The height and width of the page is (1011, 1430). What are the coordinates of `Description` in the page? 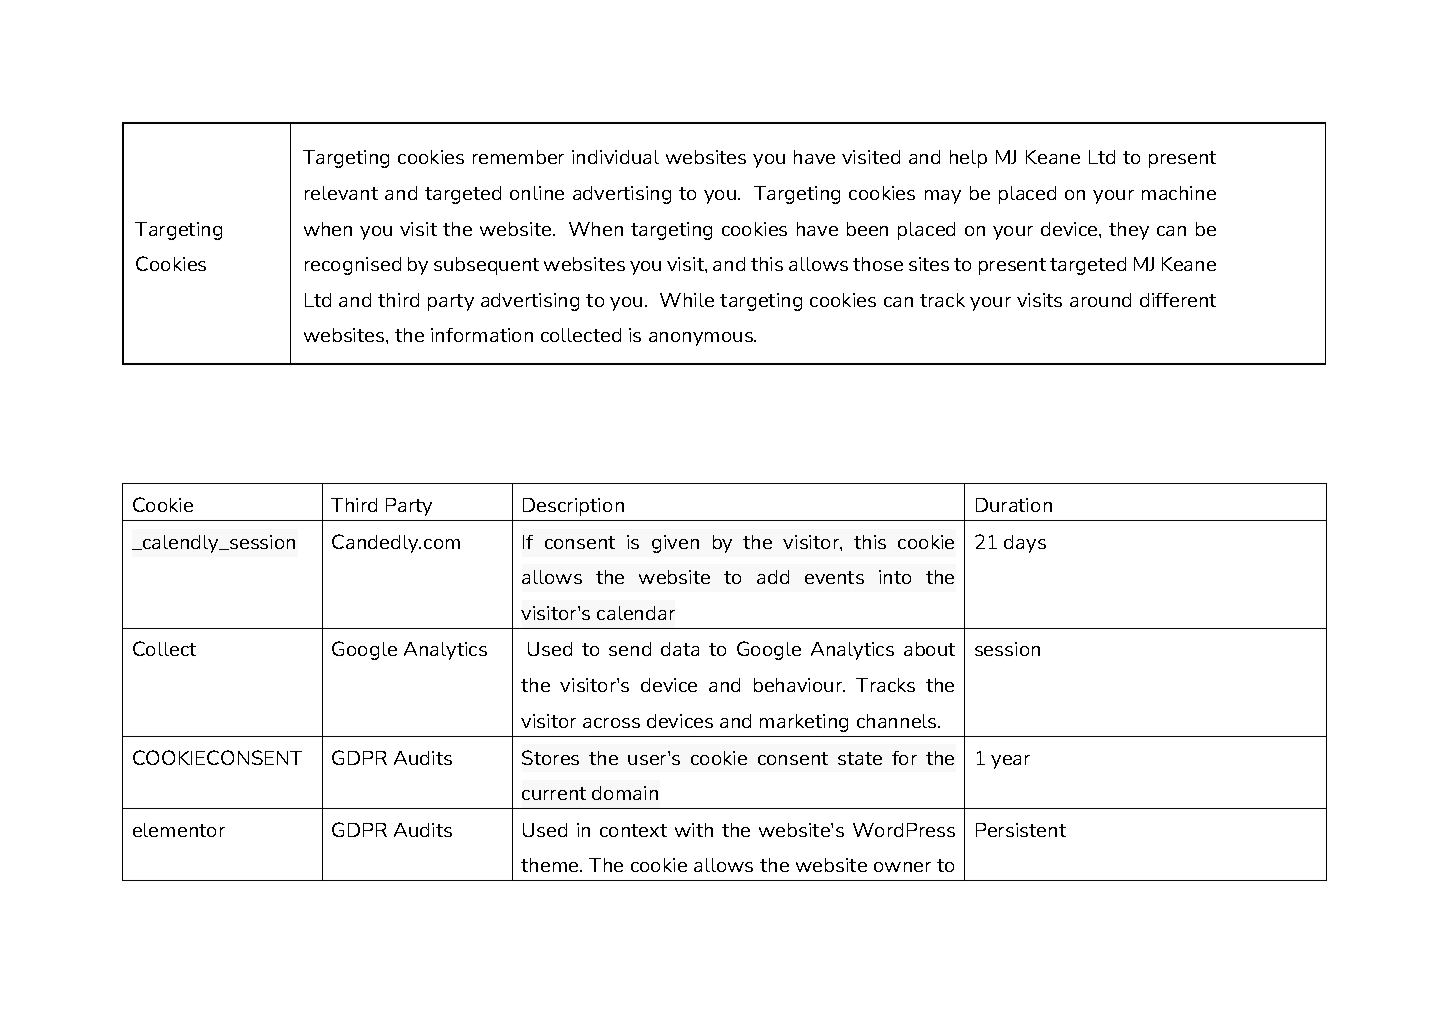 It's located at (573, 507).
